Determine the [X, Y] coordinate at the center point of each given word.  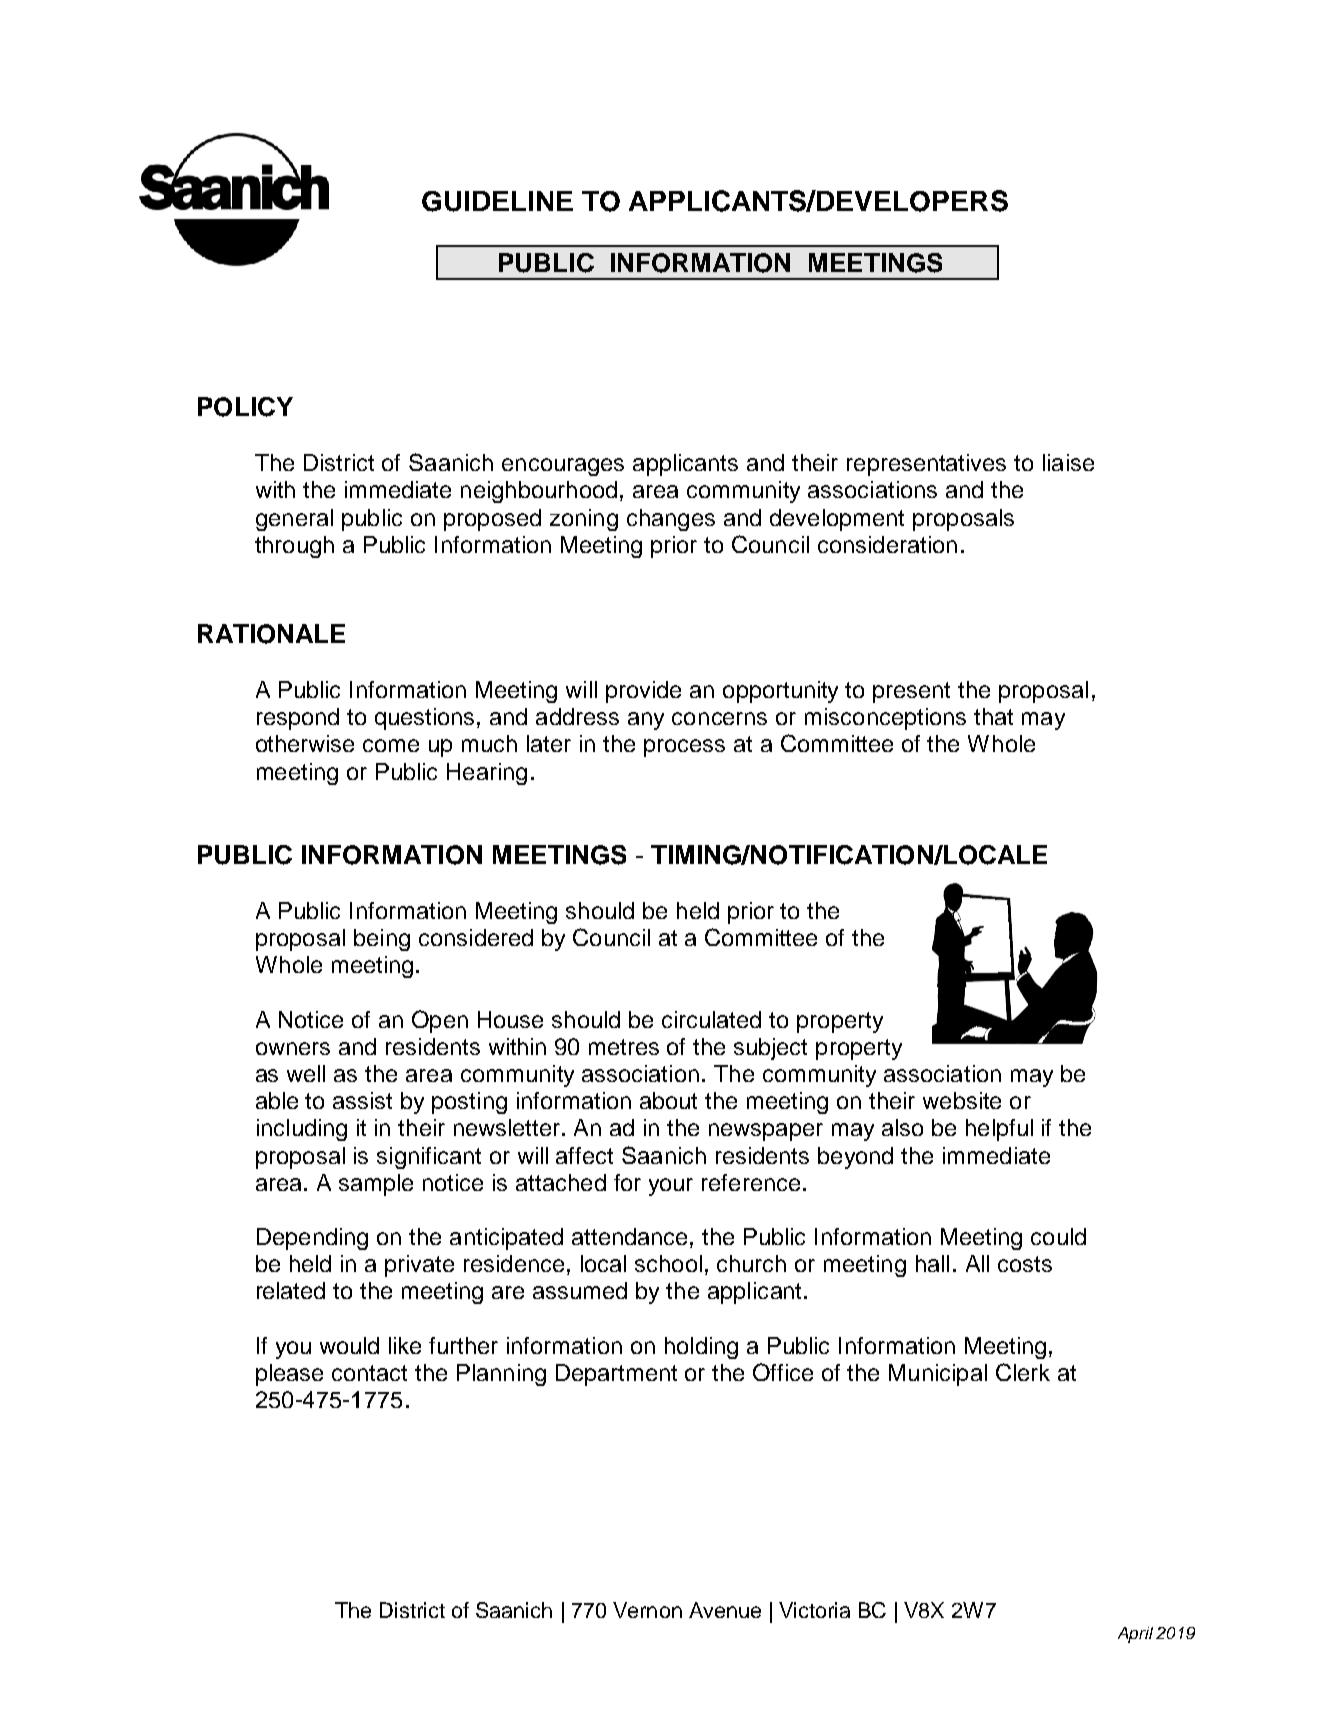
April [1135, 1635]
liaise [1068, 462]
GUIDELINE [497, 201]
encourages [563, 467]
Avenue [725, 1610]
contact [369, 1373]
